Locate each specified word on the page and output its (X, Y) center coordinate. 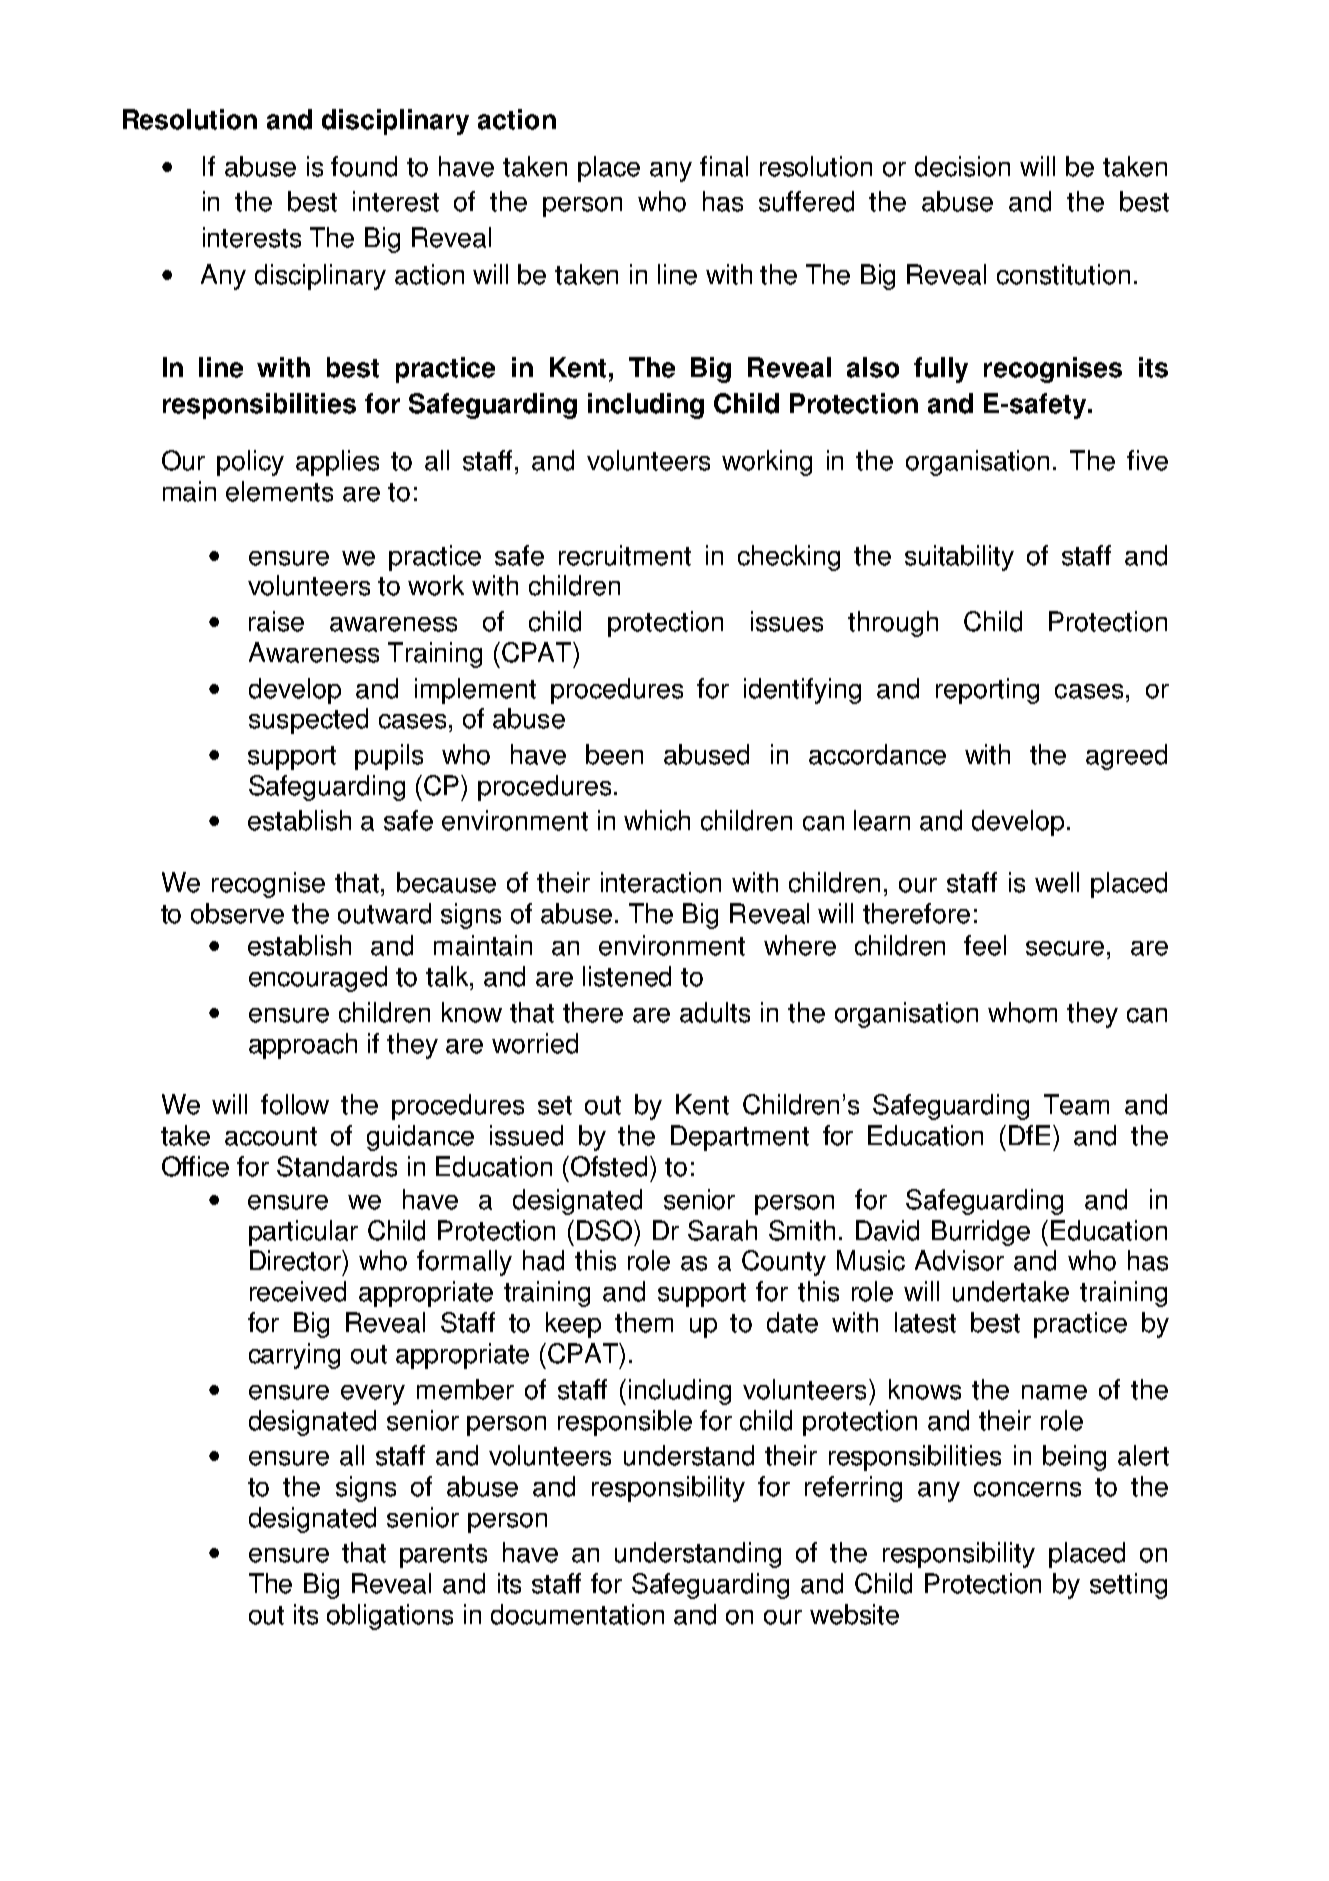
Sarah (722, 1230)
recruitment (625, 555)
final (724, 166)
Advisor (959, 1260)
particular (303, 1233)
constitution (1063, 274)
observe (237, 913)
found (364, 166)
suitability (959, 558)
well (1057, 882)
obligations (390, 1617)
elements (279, 491)
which (657, 820)
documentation (577, 1614)
